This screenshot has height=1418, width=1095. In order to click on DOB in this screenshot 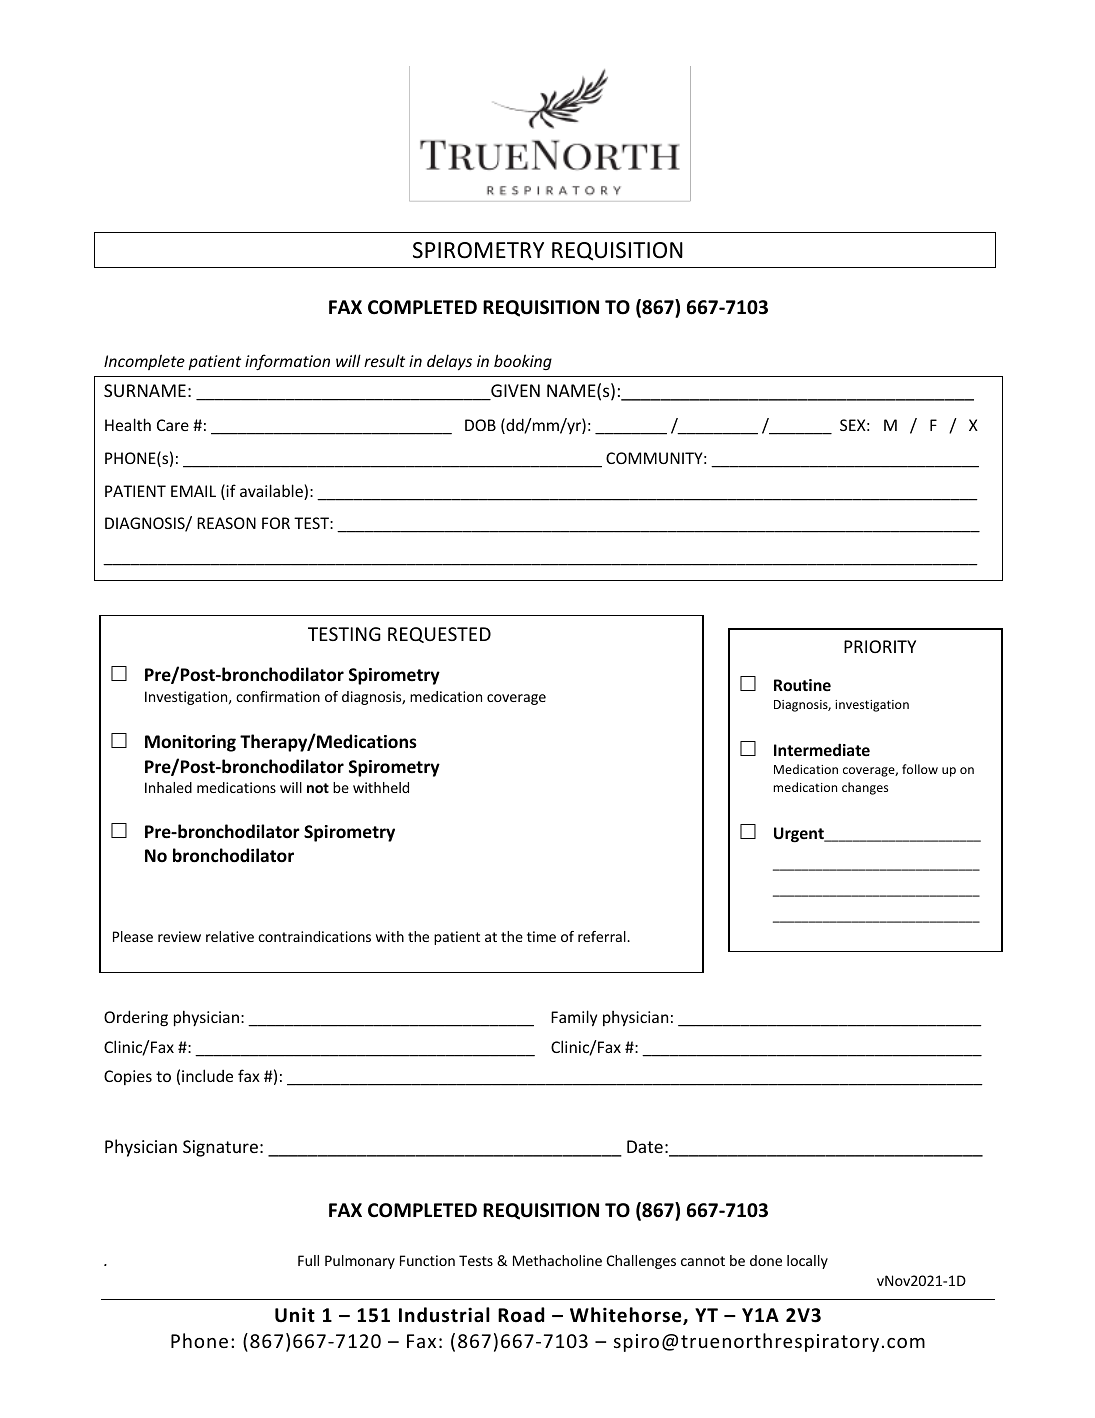, I will do `click(480, 425)`.
